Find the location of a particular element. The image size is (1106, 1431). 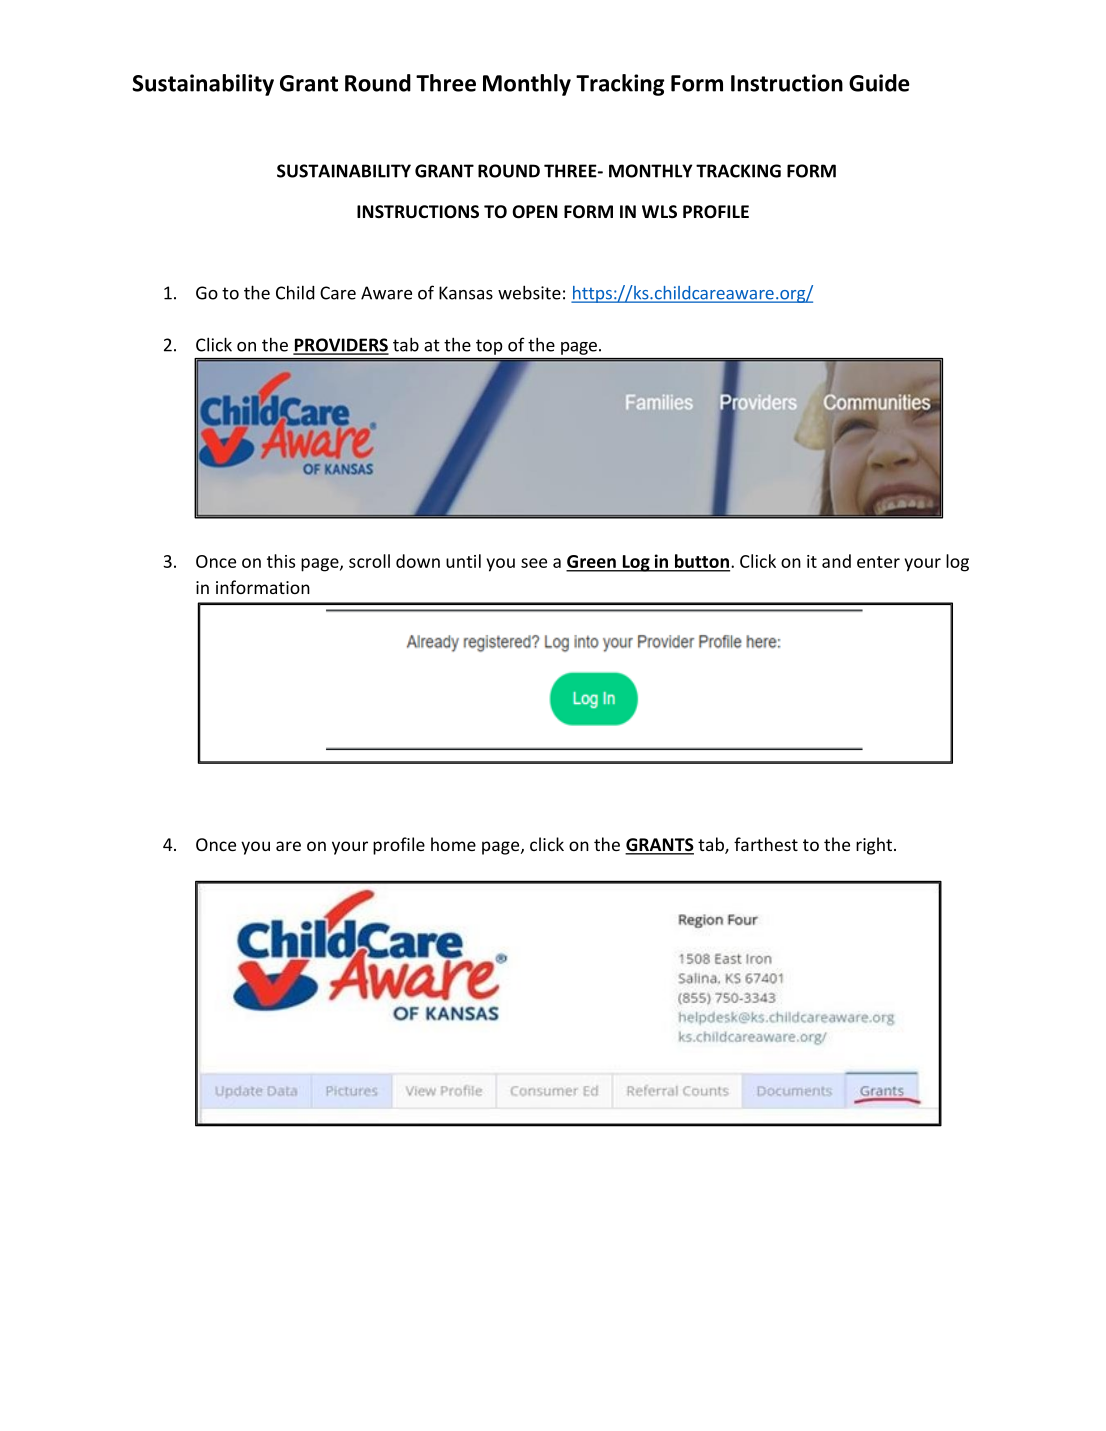

Guide is located at coordinates (879, 83).
